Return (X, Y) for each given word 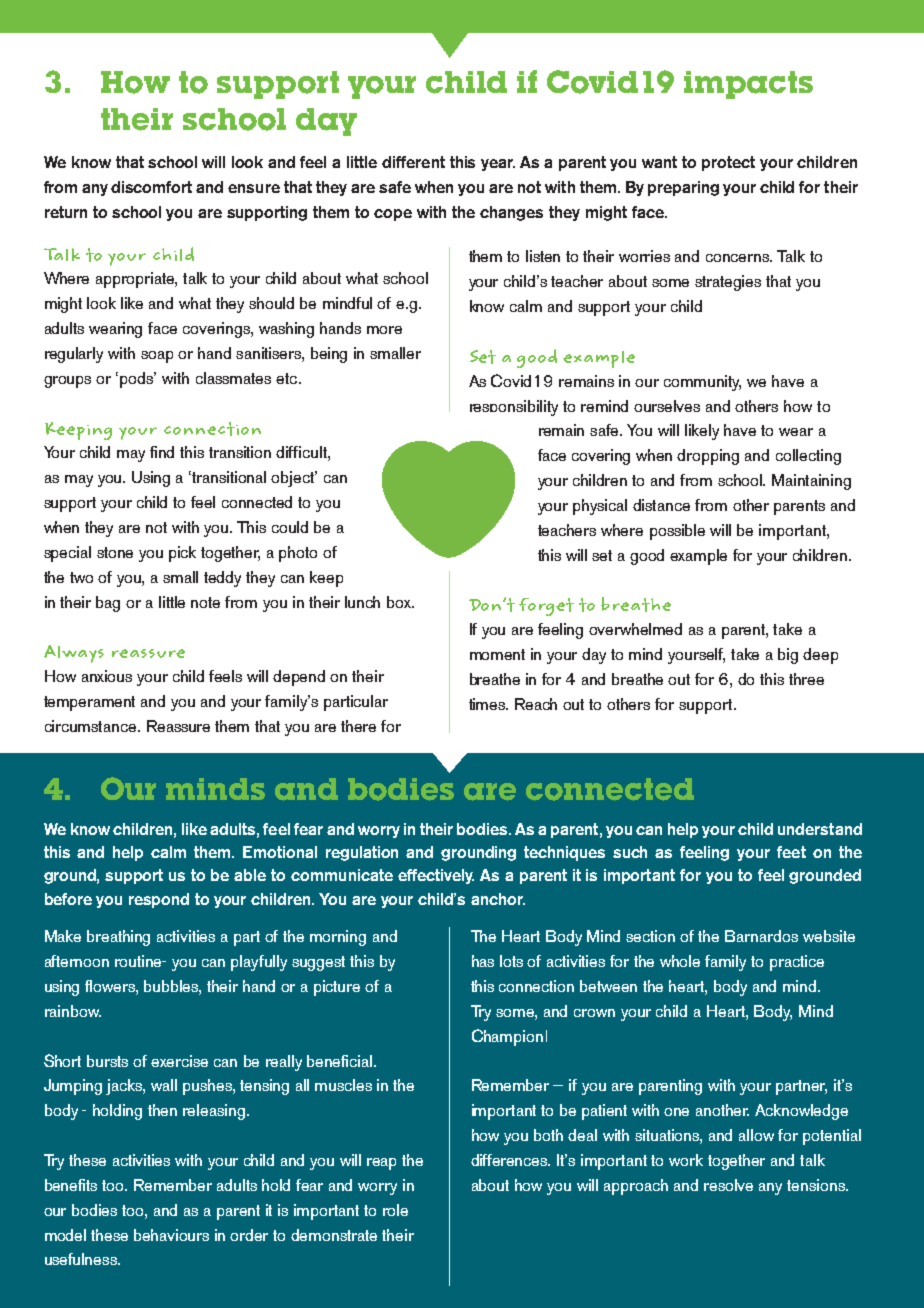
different (413, 162)
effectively (436, 876)
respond (159, 900)
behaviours (171, 1235)
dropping (708, 457)
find (162, 452)
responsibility (514, 408)
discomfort (151, 187)
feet (791, 852)
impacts (748, 85)
